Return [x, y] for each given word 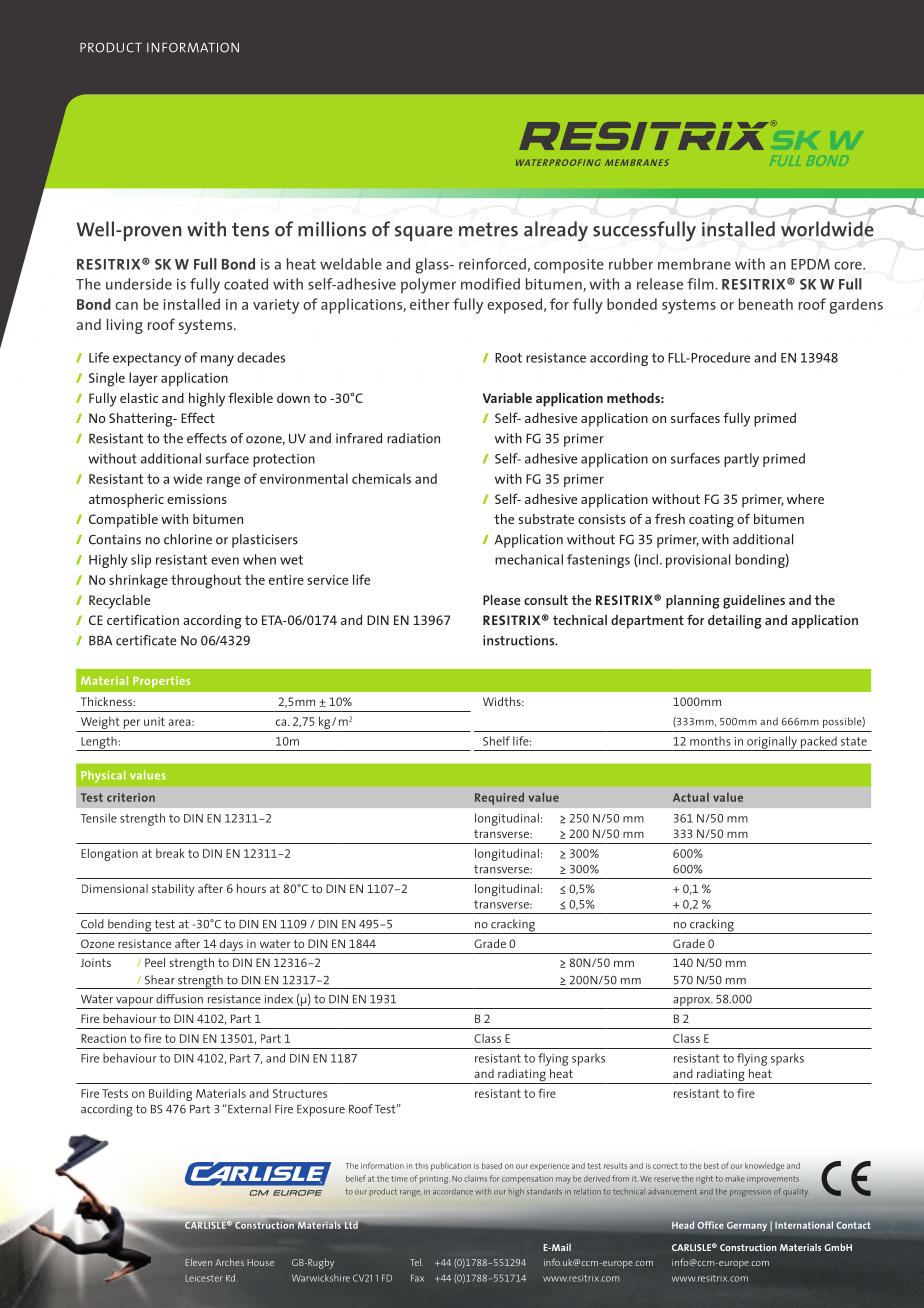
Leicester [204, 1278]
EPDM [810, 264]
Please [502, 600]
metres [488, 229]
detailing [735, 622]
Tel [416, 1262]
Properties [161, 682]
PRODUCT [111, 48]
